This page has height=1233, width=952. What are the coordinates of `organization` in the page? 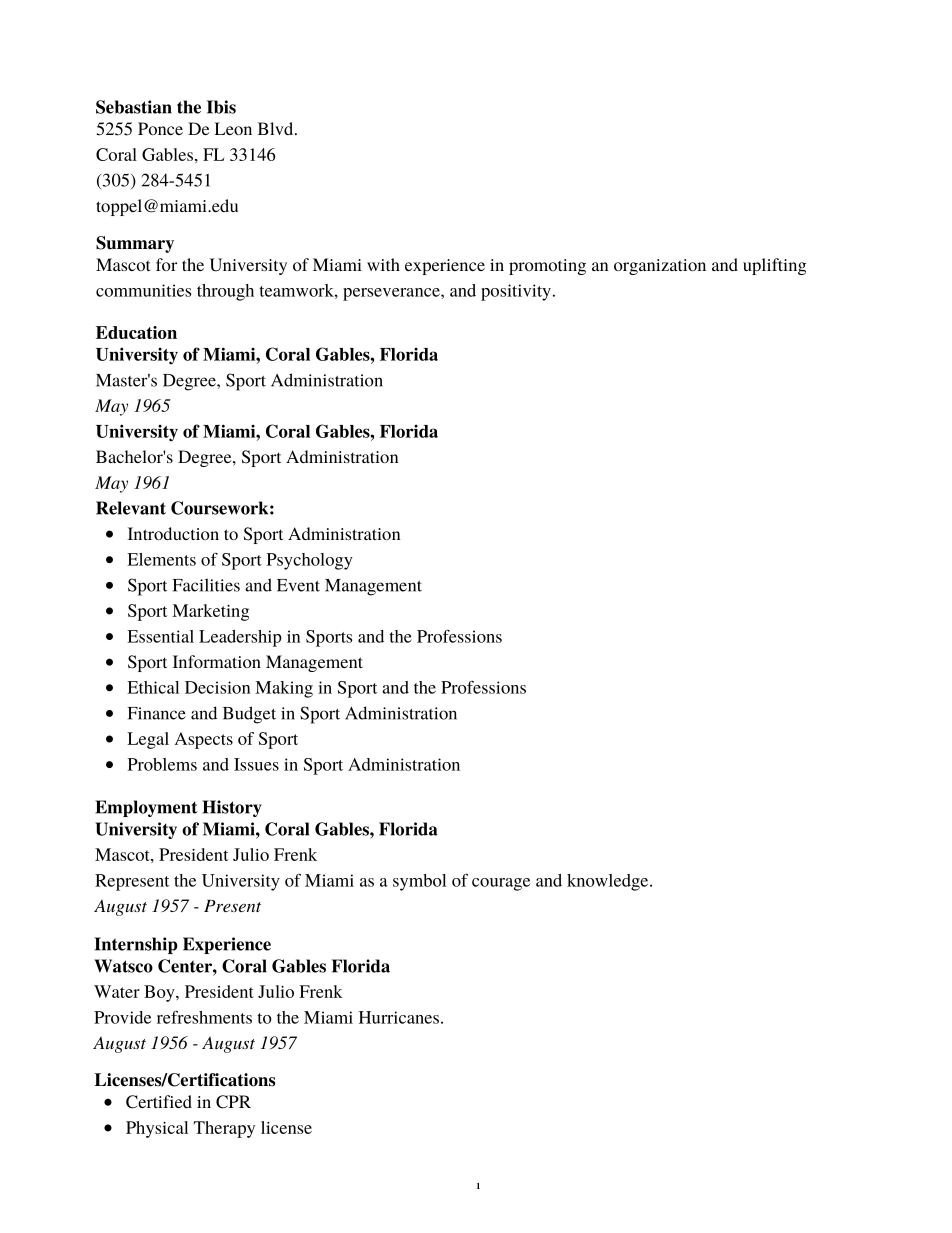 It's located at (660, 267).
